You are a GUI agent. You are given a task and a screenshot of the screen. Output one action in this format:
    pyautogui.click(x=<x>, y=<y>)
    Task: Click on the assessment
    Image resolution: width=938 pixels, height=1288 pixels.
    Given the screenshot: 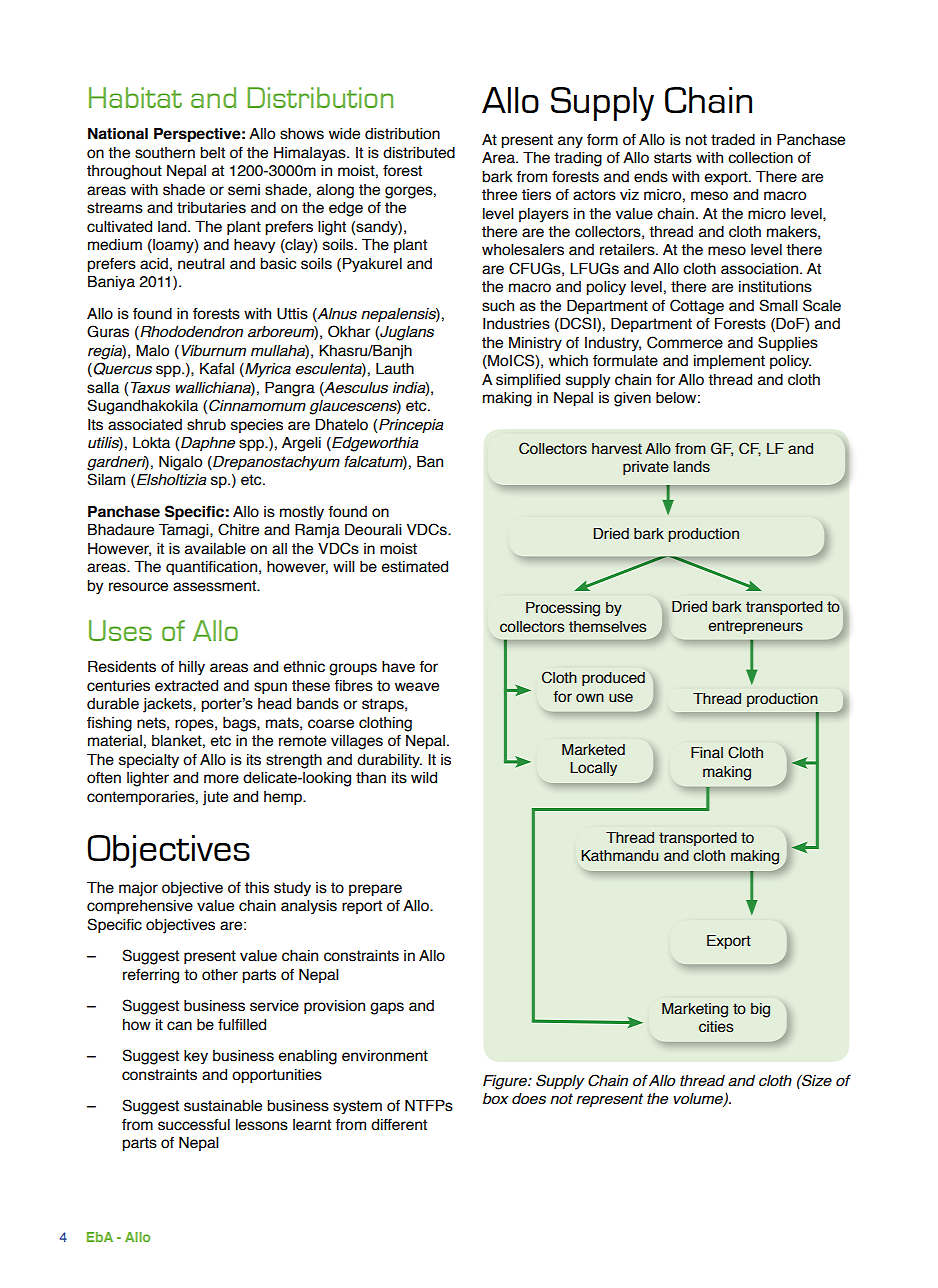 What is the action you would take?
    pyautogui.click(x=216, y=586)
